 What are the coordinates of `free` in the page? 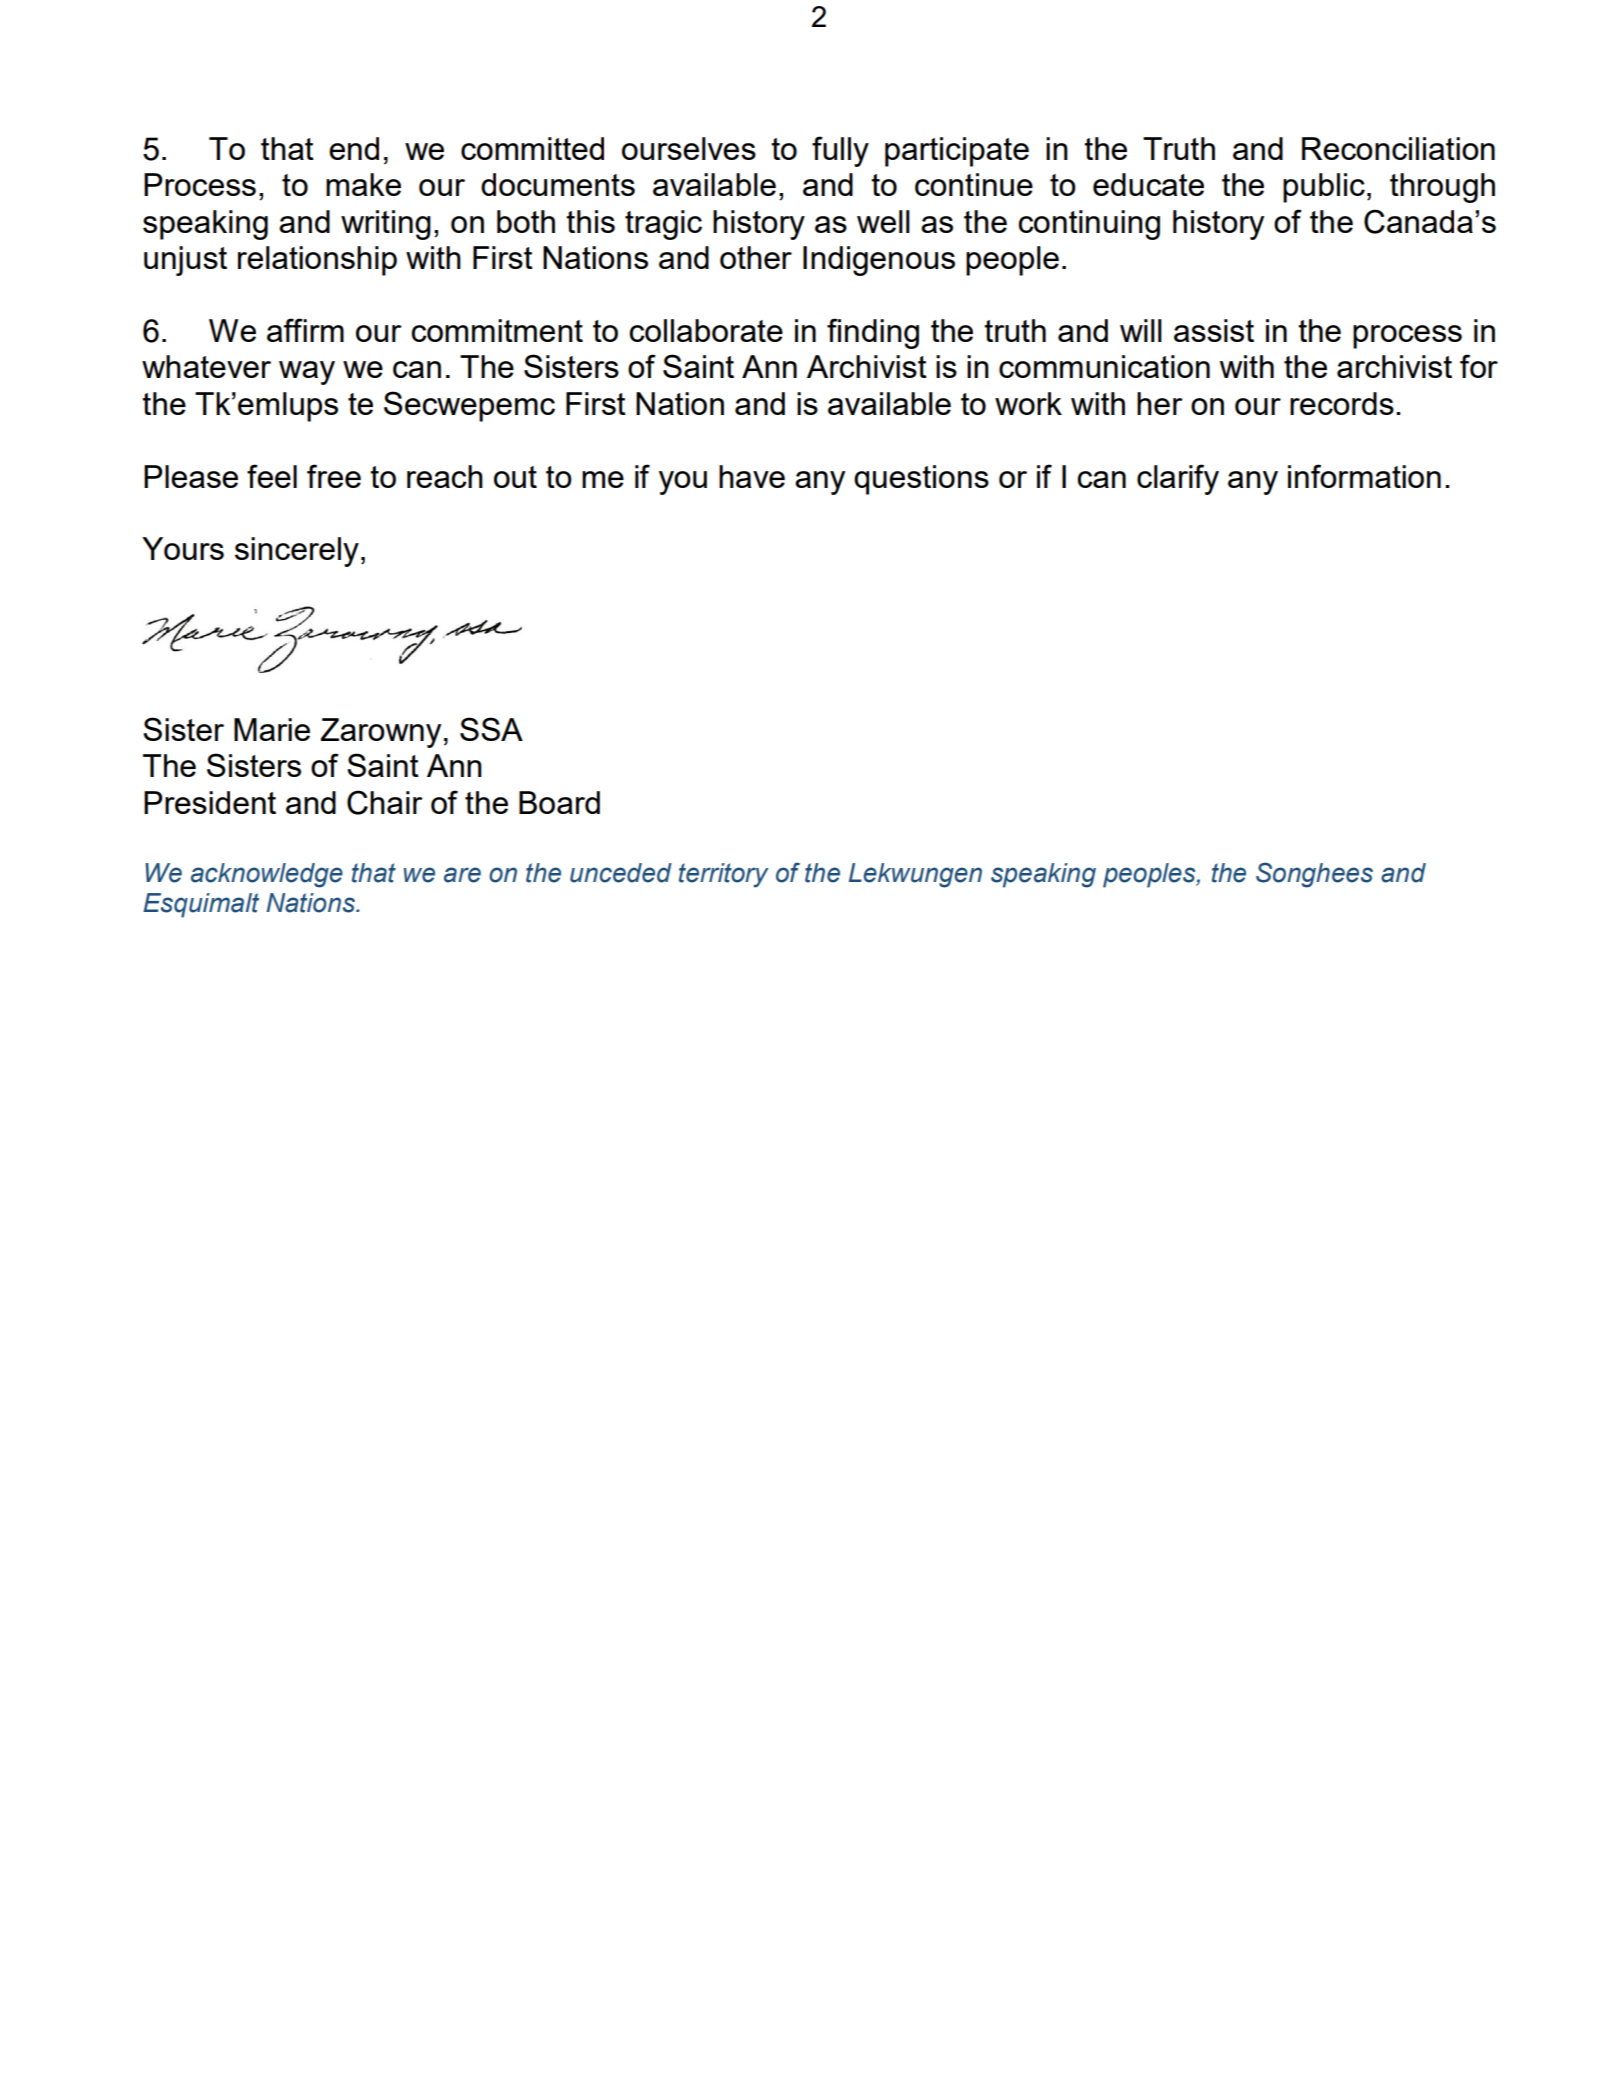 It's located at (334, 476).
